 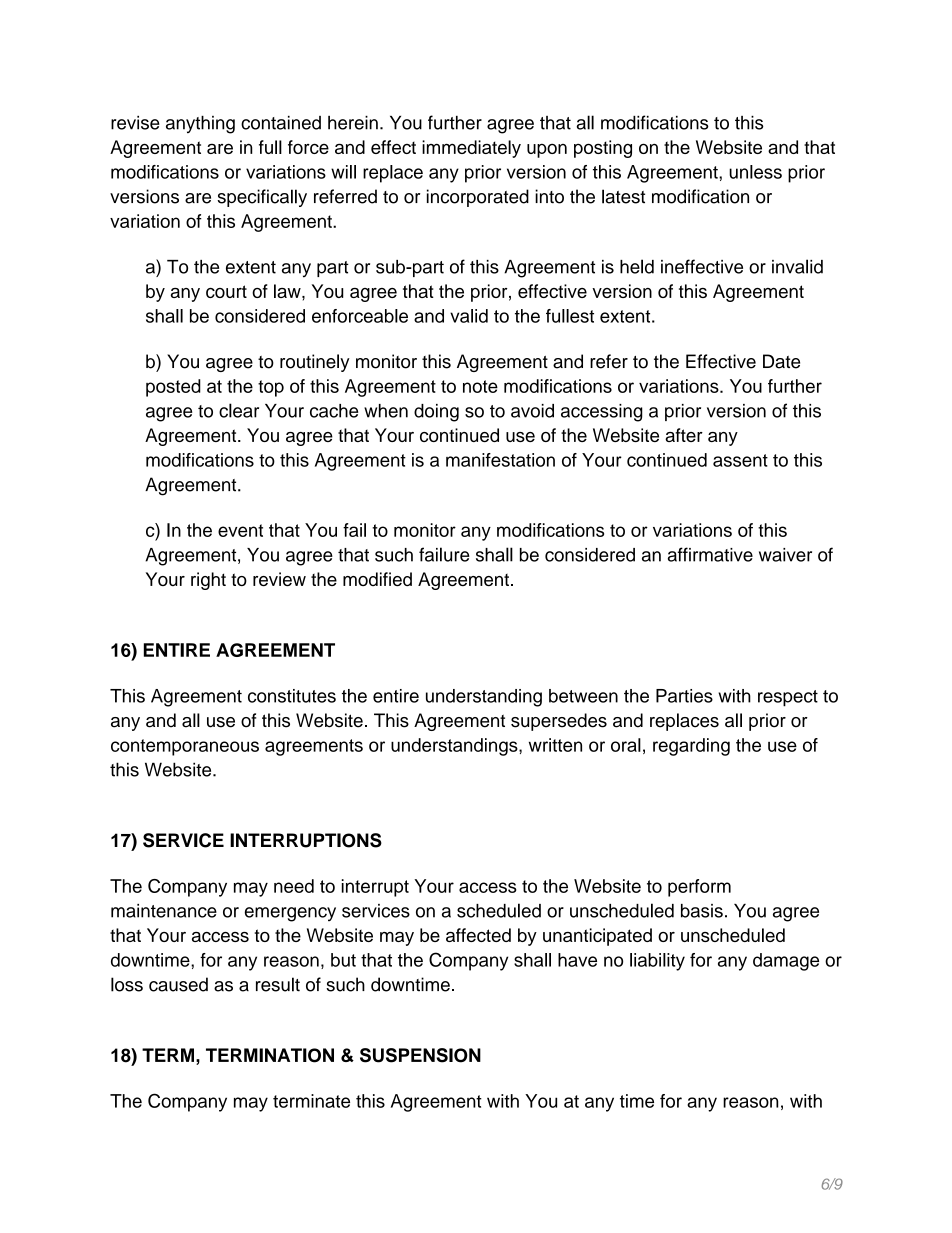 I want to click on caused, so click(x=178, y=984).
